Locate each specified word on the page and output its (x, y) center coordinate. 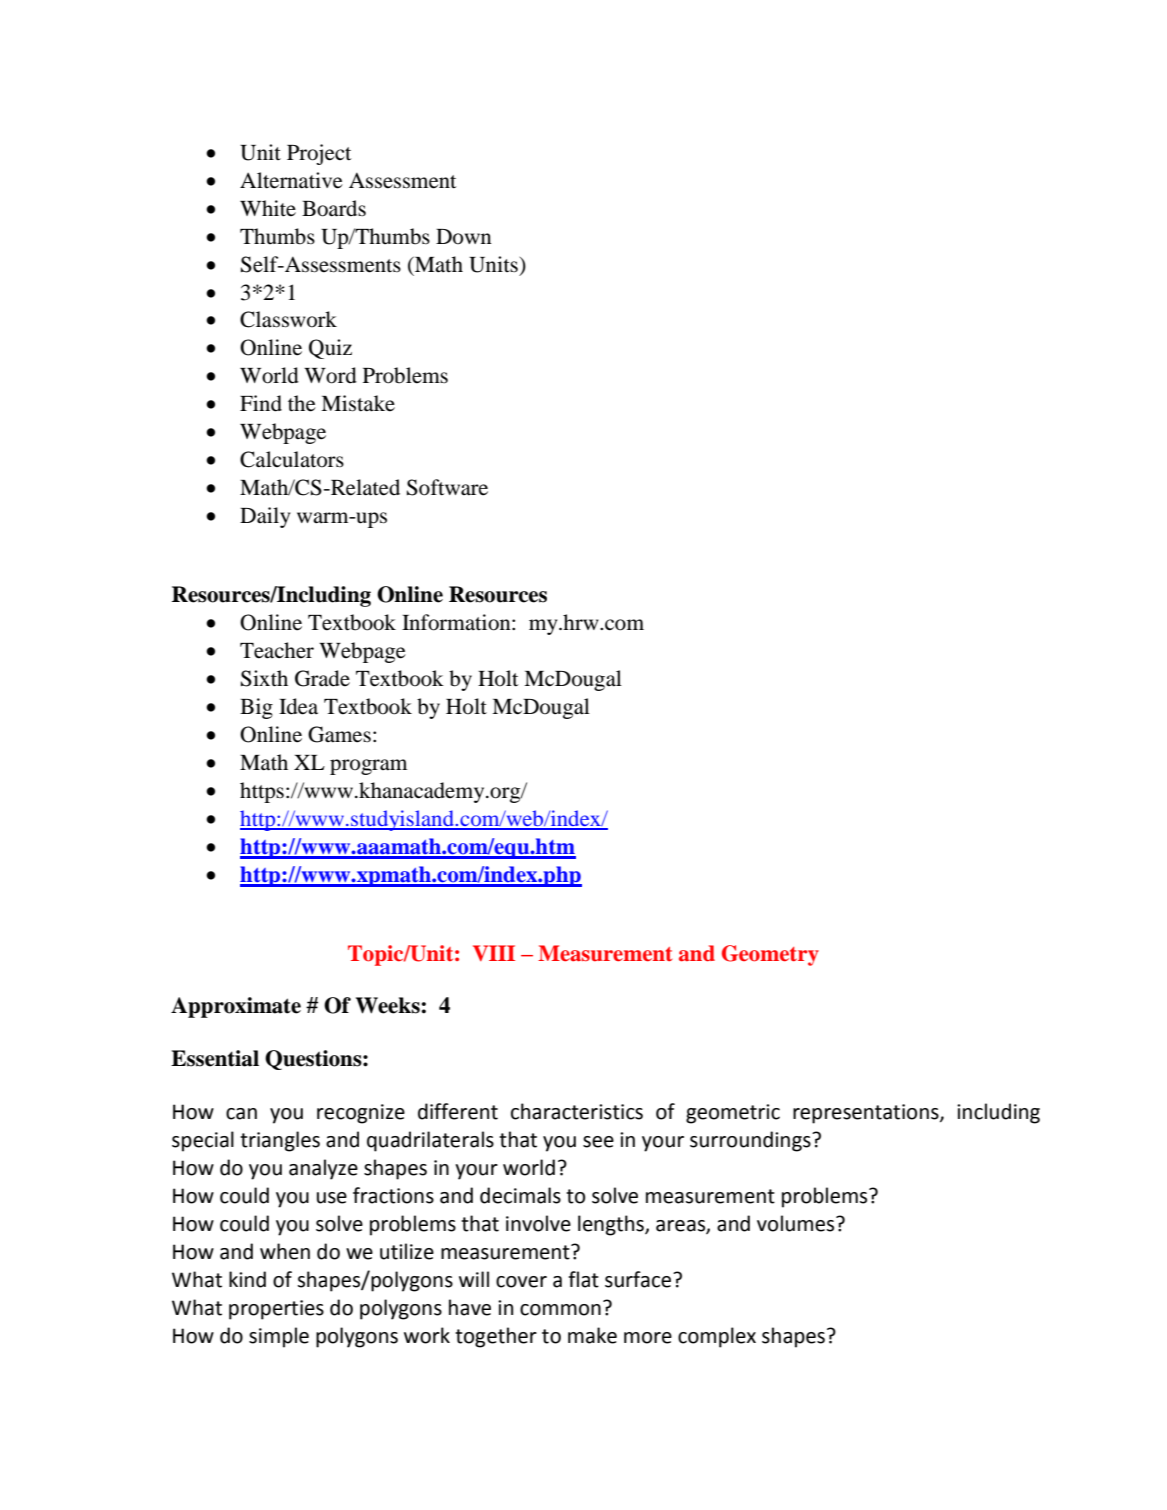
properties (276, 1310)
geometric (733, 1114)
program (368, 767)
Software (447, 487)
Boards (334, 208)
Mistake (358, 403)
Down (464, 237)
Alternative (291, 180)
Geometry (770, 955)
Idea (298, 706)
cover (521, 1282)
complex (717, 1337)
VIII (494, 953)
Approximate (236, 1007)
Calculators (292, 459)
